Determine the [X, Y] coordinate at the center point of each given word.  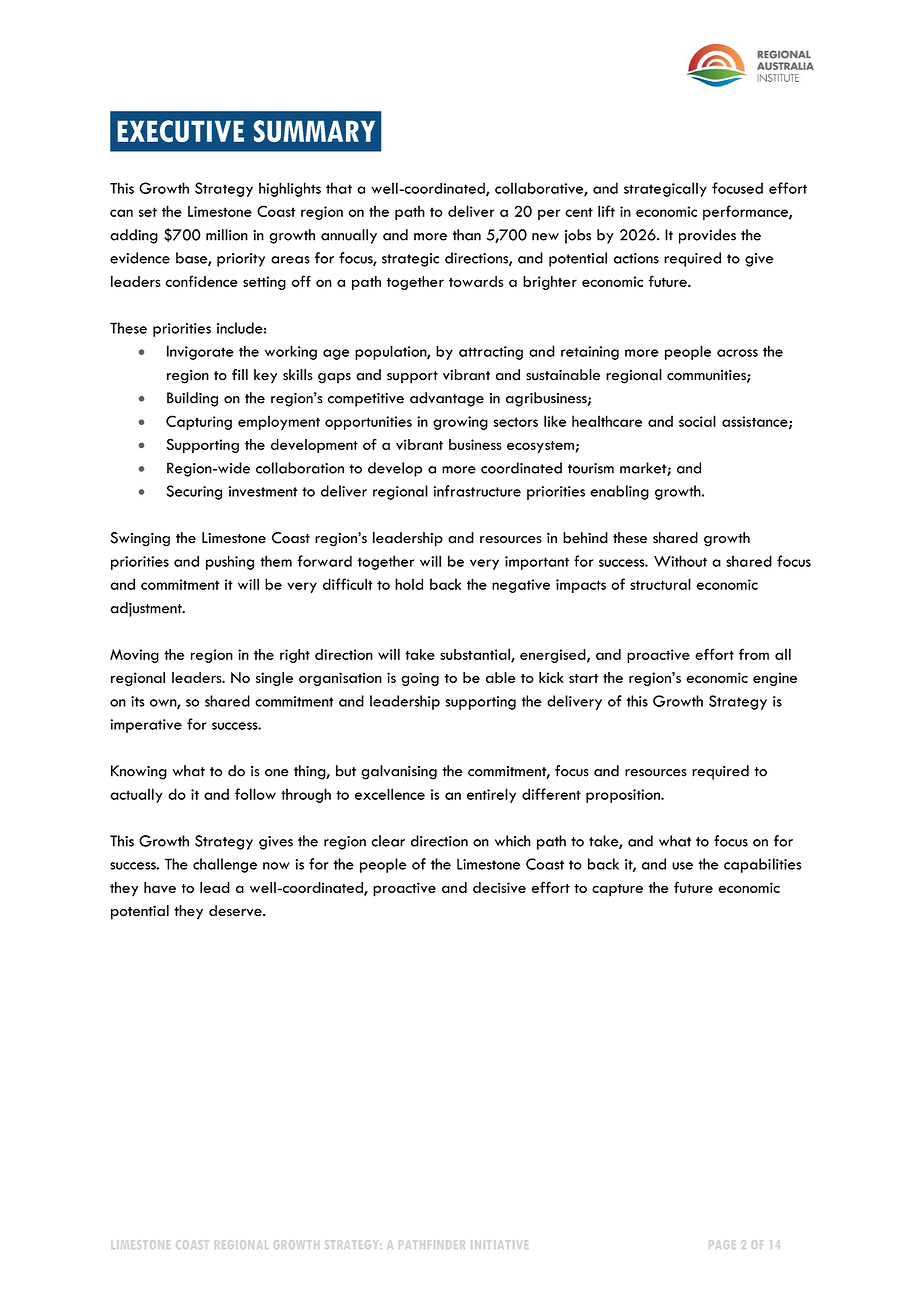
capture [617, 890]
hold [409, 584]
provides [707, 236]
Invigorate [200, 352]
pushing [230, 562]
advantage [447, 399]
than [466, 235]
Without [680, 561]
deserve [236, 911]
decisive [499, 887]
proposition [624, 796]
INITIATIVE [499, 1244]
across [737, 353]
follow [255, 794]
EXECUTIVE [180, 131]
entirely [491, 795]
